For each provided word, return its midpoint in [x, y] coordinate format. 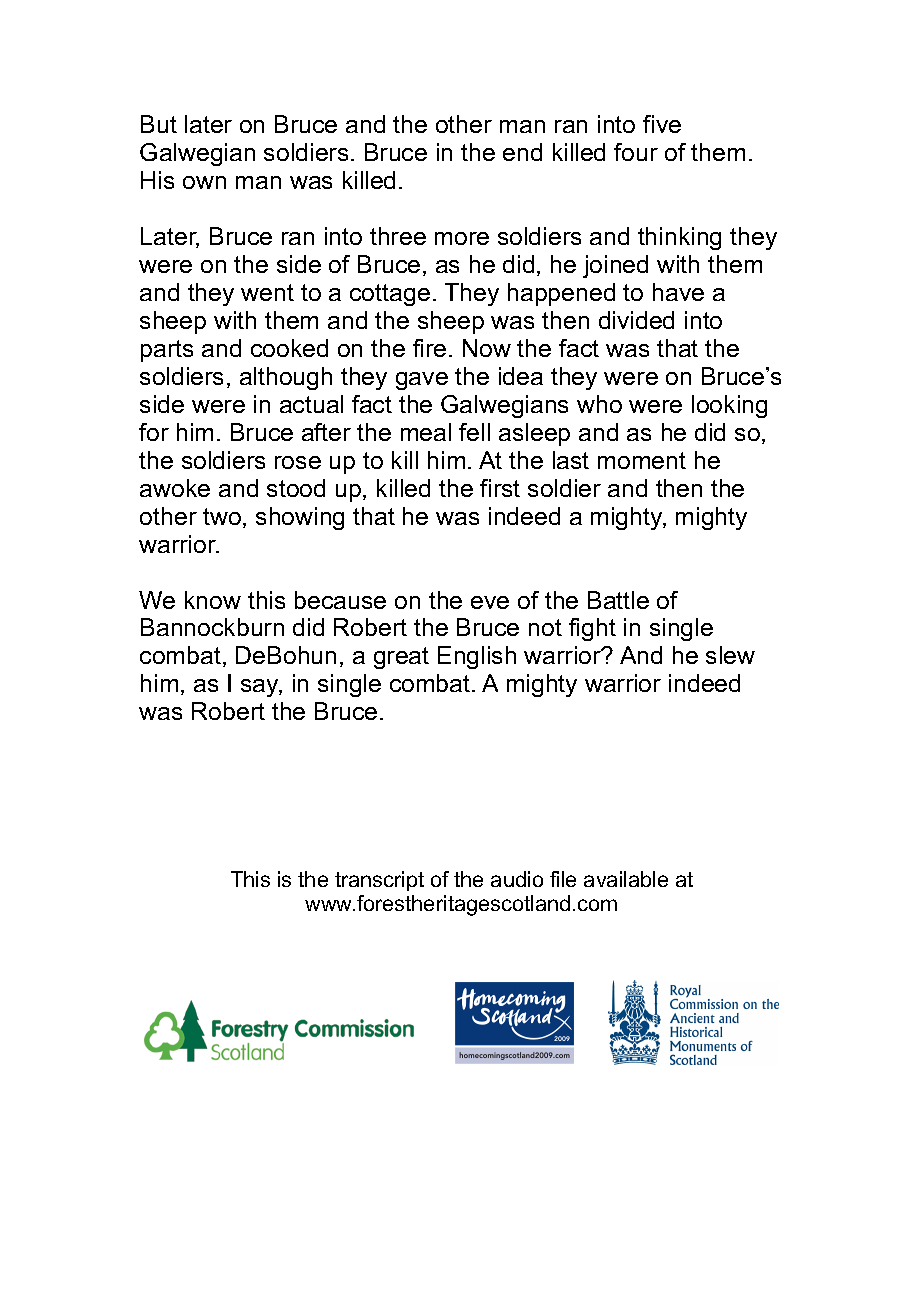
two [222, 516]
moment [642, 460]
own [204, 182]
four [636, 152]
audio [517, 879]
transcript [379, 881]
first [500, 488]
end [522, 152]
